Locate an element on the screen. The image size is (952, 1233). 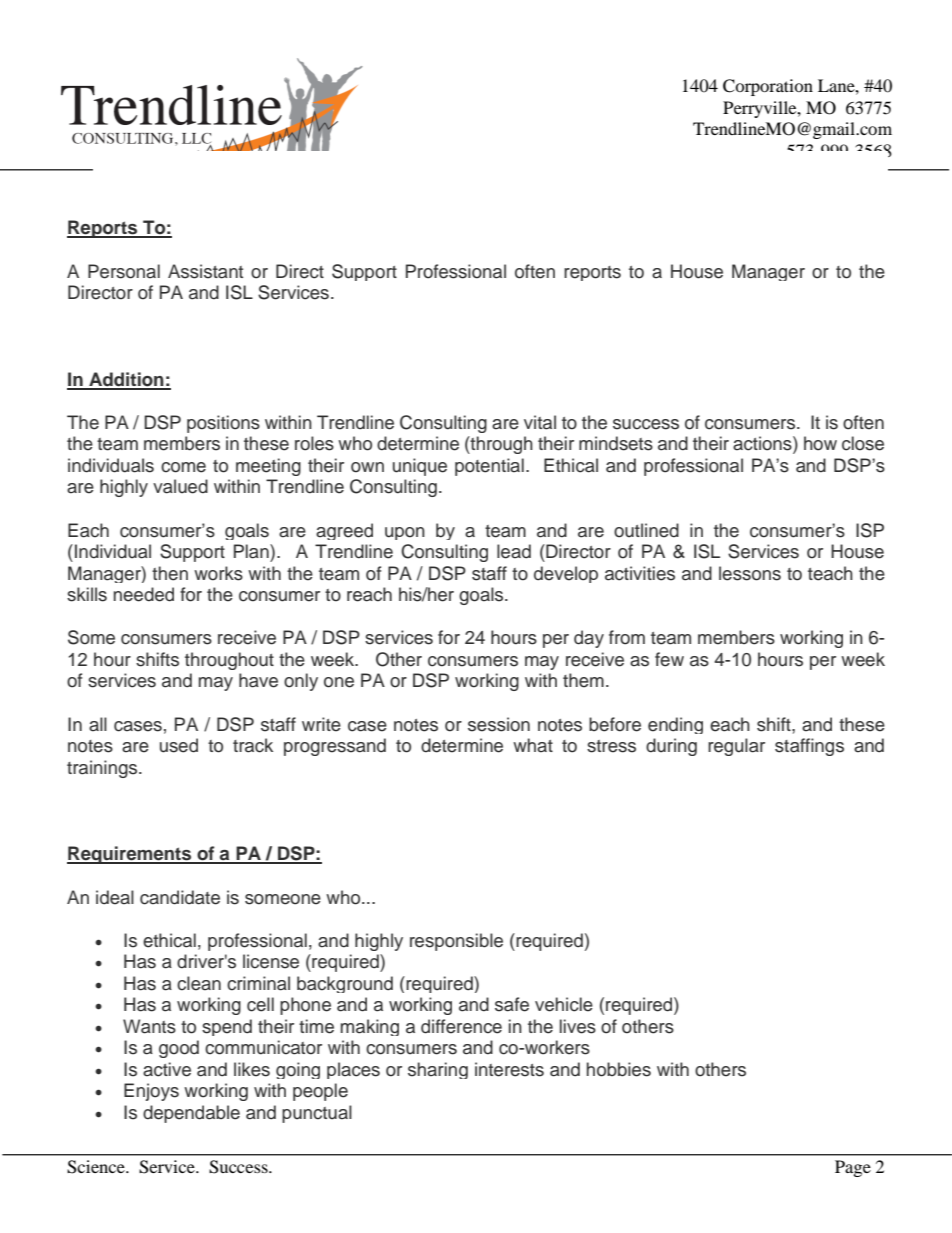
regular is located at coordinates (736, 747).
